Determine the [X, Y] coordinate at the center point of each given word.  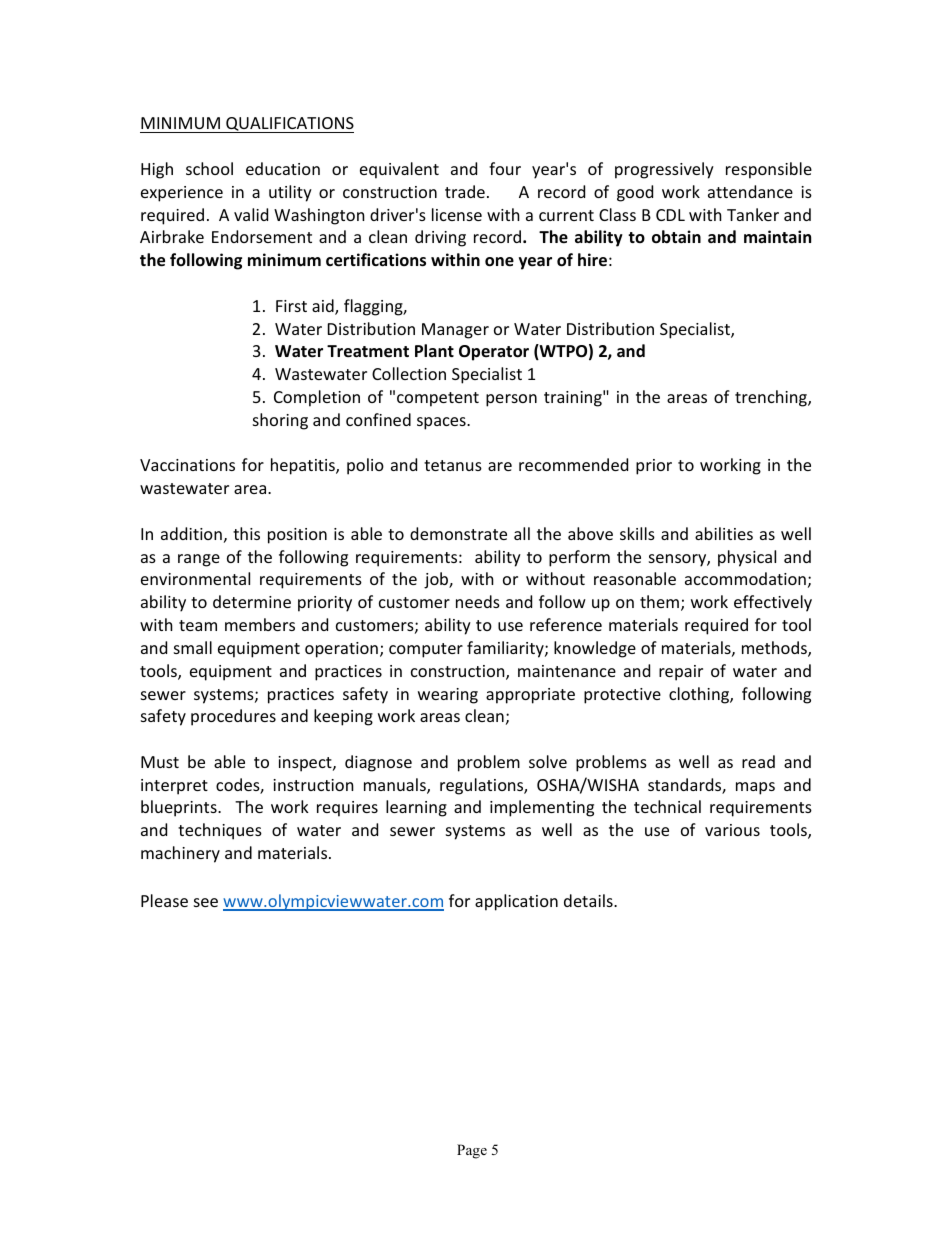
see [206, 902]
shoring [280, 421]
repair [681, 673]
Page [472, 1151]
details [589, 900]
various [732, 830]
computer [426, 650]
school [209, 168]
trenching [772, 398]
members [260, 624]
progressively [664, 170]
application [516, 902]
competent [438, 399]
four [505, 168]
